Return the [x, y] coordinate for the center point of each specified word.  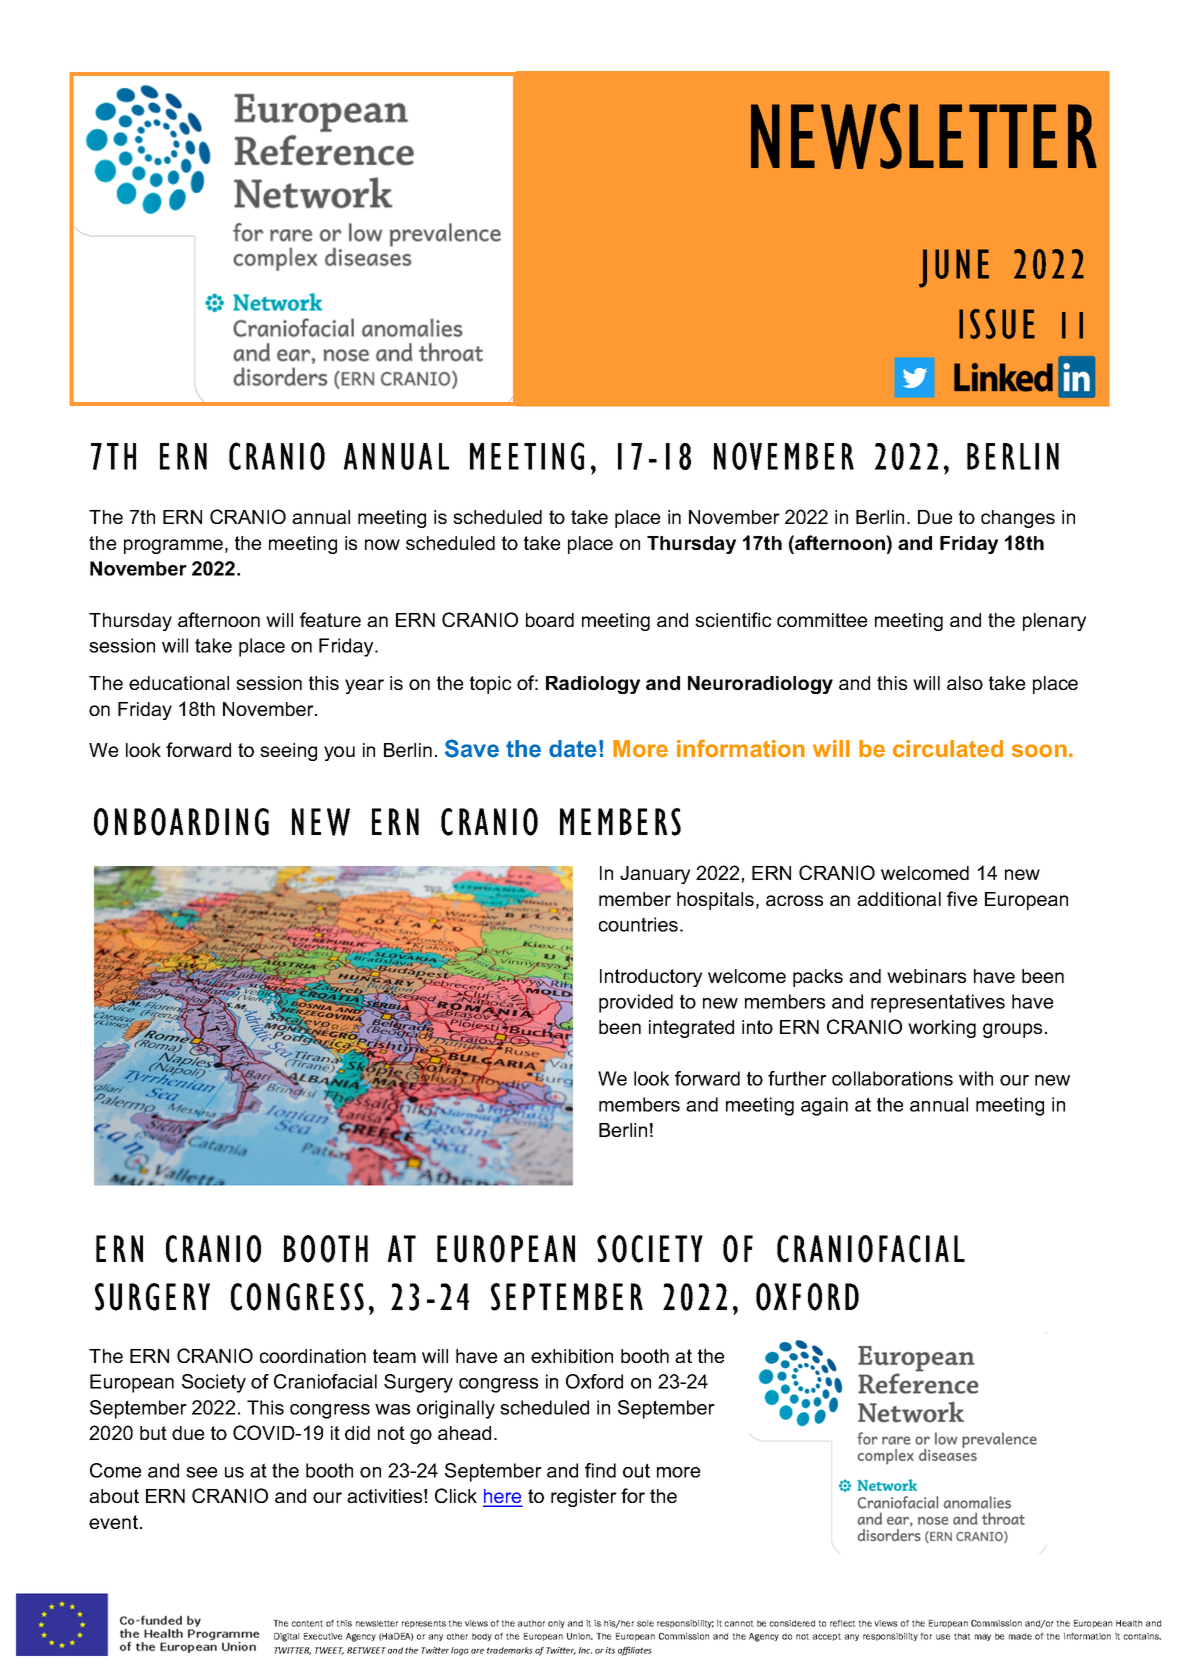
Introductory [651, 978]
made [1020, 1636]
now [382, 544]
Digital [286, 1637]
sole [645, 1623]
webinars [926, 976]
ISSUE [997, 324]
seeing [288, 752]
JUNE [954, 268]
